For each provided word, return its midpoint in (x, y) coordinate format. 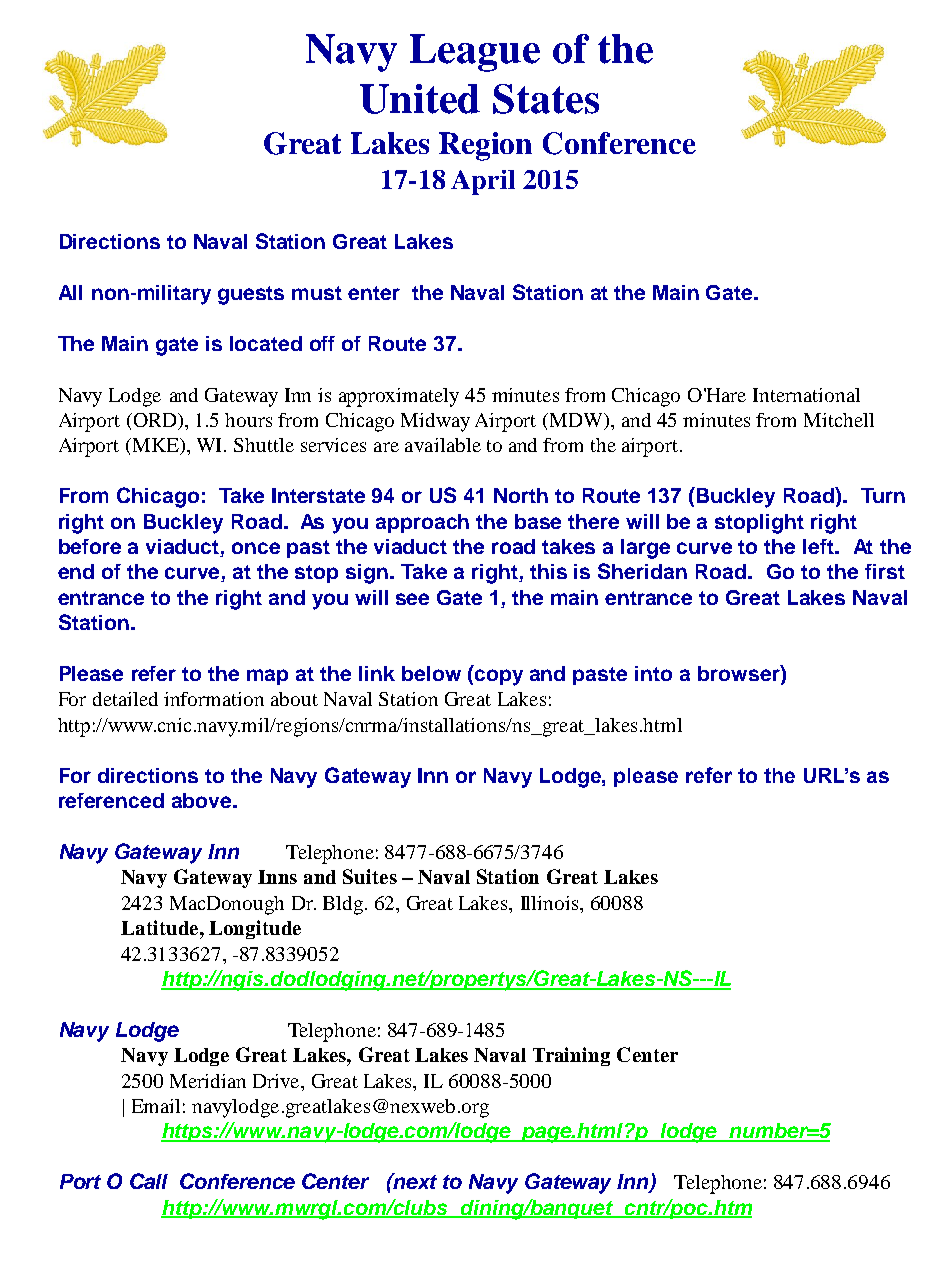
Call (149, 1181)
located (266, 343)
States (546, 99)
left (819, 546)
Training (571, 1056)
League (475, 53)
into (653, 673)
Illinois (551, 903)
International (806, 395)
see (412, 599)
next (414, 1181)
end (76, 571)
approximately (399, 397)
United (420, 99)
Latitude (159, 927)
